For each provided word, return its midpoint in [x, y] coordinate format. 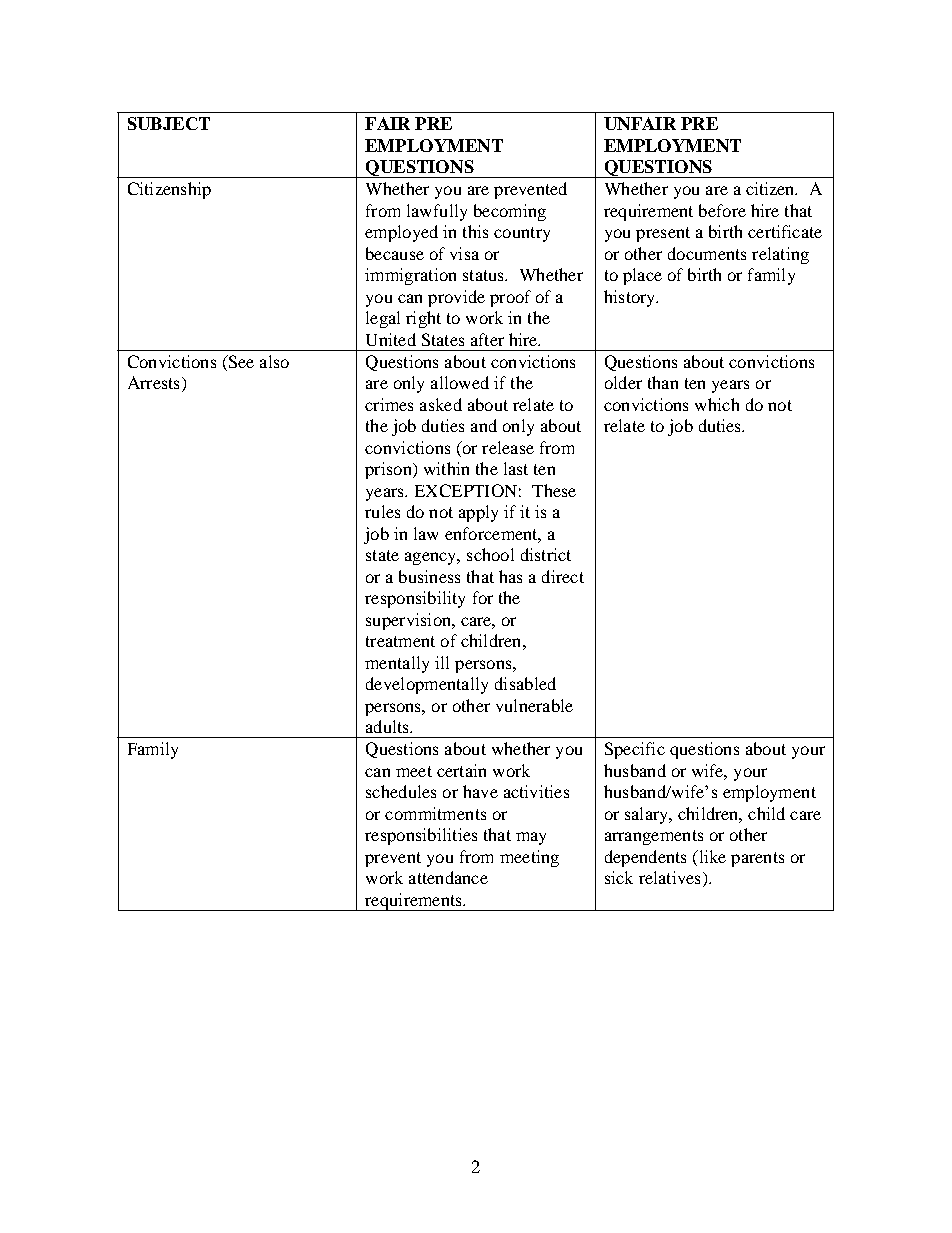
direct [563, 576]
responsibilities [421, 836]
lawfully [437, 212]
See [240, 363]
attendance [448, 877]
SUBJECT [169, 123]
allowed [460, 382]
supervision [409, 621]
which [717, 404]
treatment [400, 641]
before [722, 210]
